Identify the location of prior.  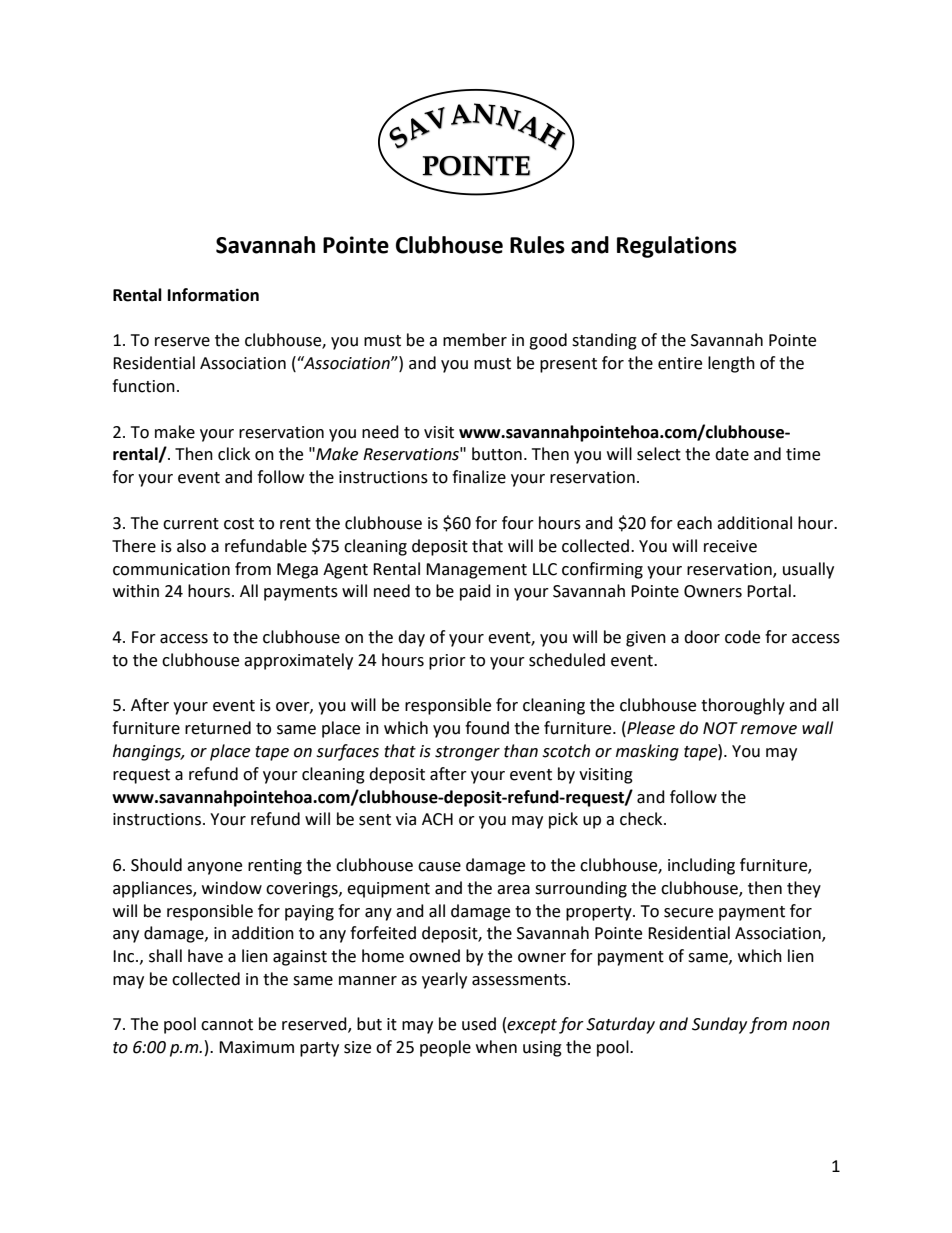
(447, 662).
